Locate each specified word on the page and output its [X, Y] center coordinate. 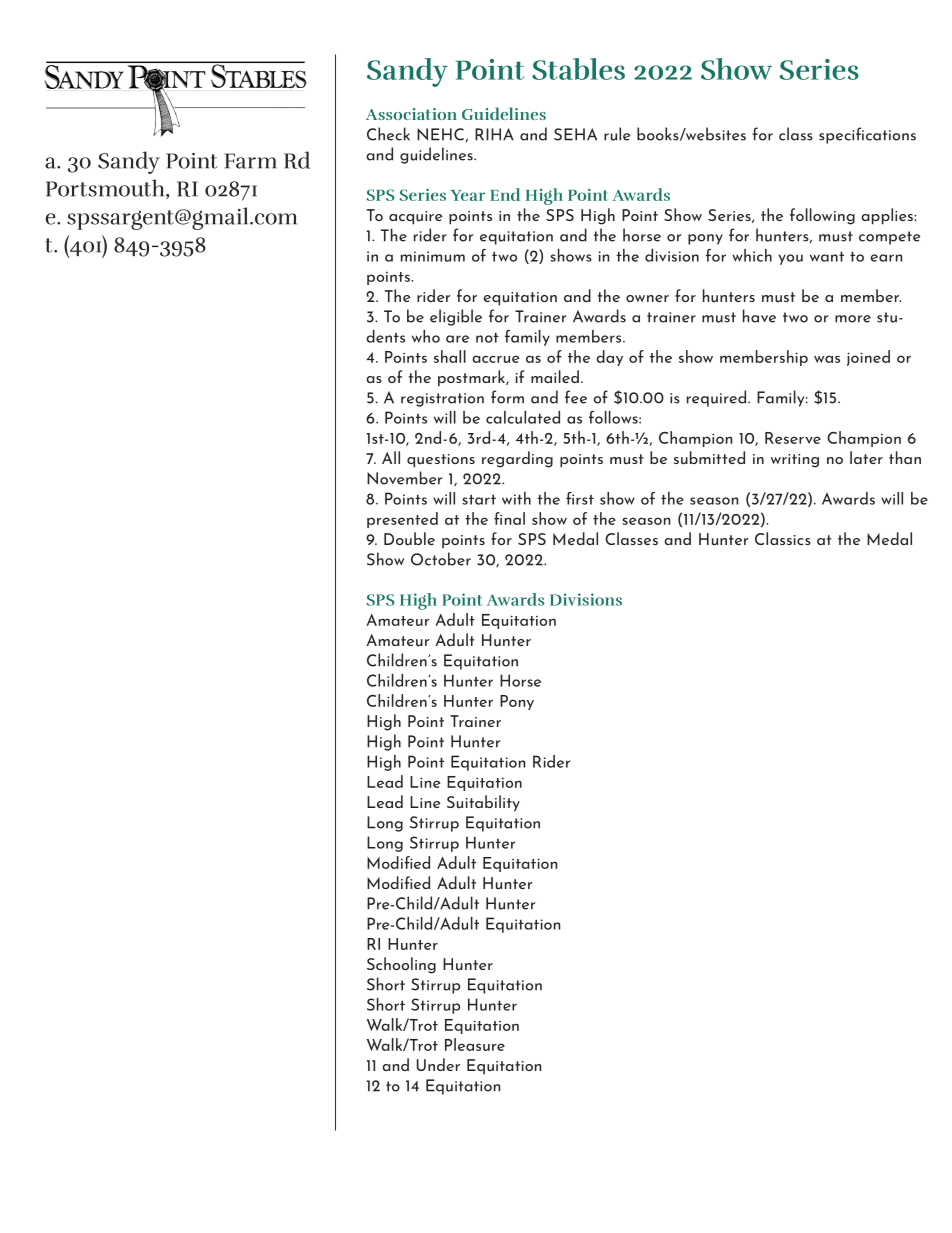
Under [438, 1064]
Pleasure [475, 1044]
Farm [251, 161]
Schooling [401, 965]
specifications [867, 135]
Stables [578, 69]
